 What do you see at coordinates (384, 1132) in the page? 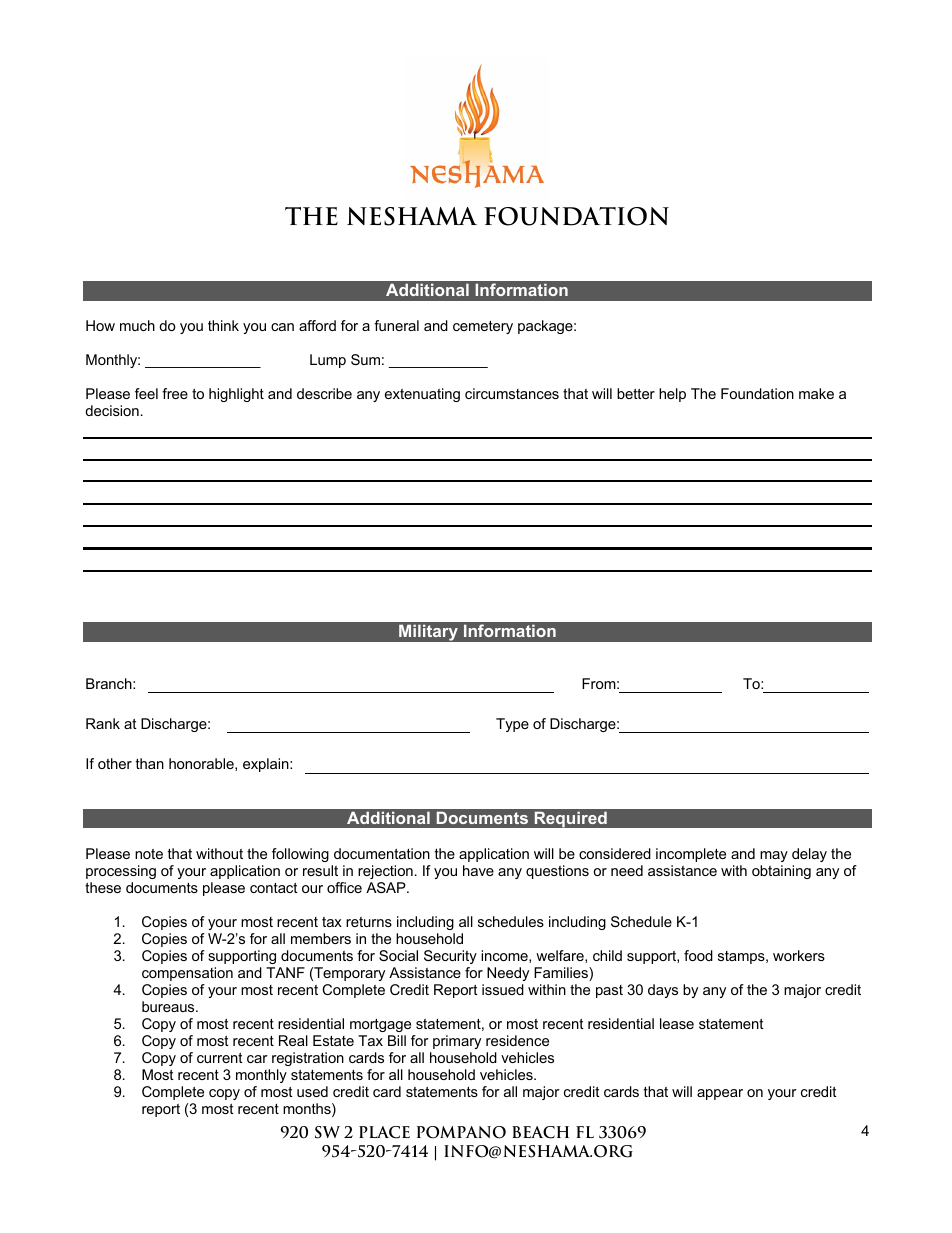
I see `place` at bounding box center [384, 1132].
